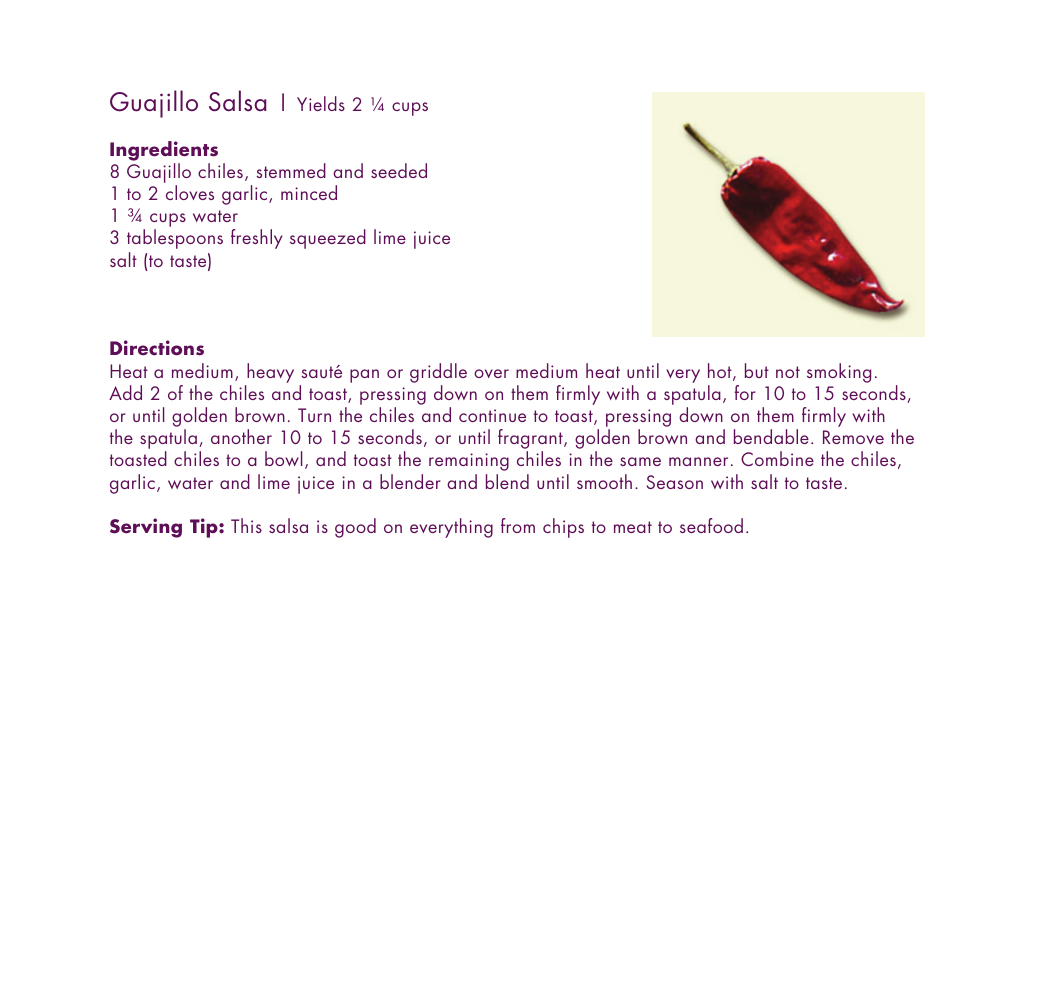  I want to click on Directions, so click(157, 348).
